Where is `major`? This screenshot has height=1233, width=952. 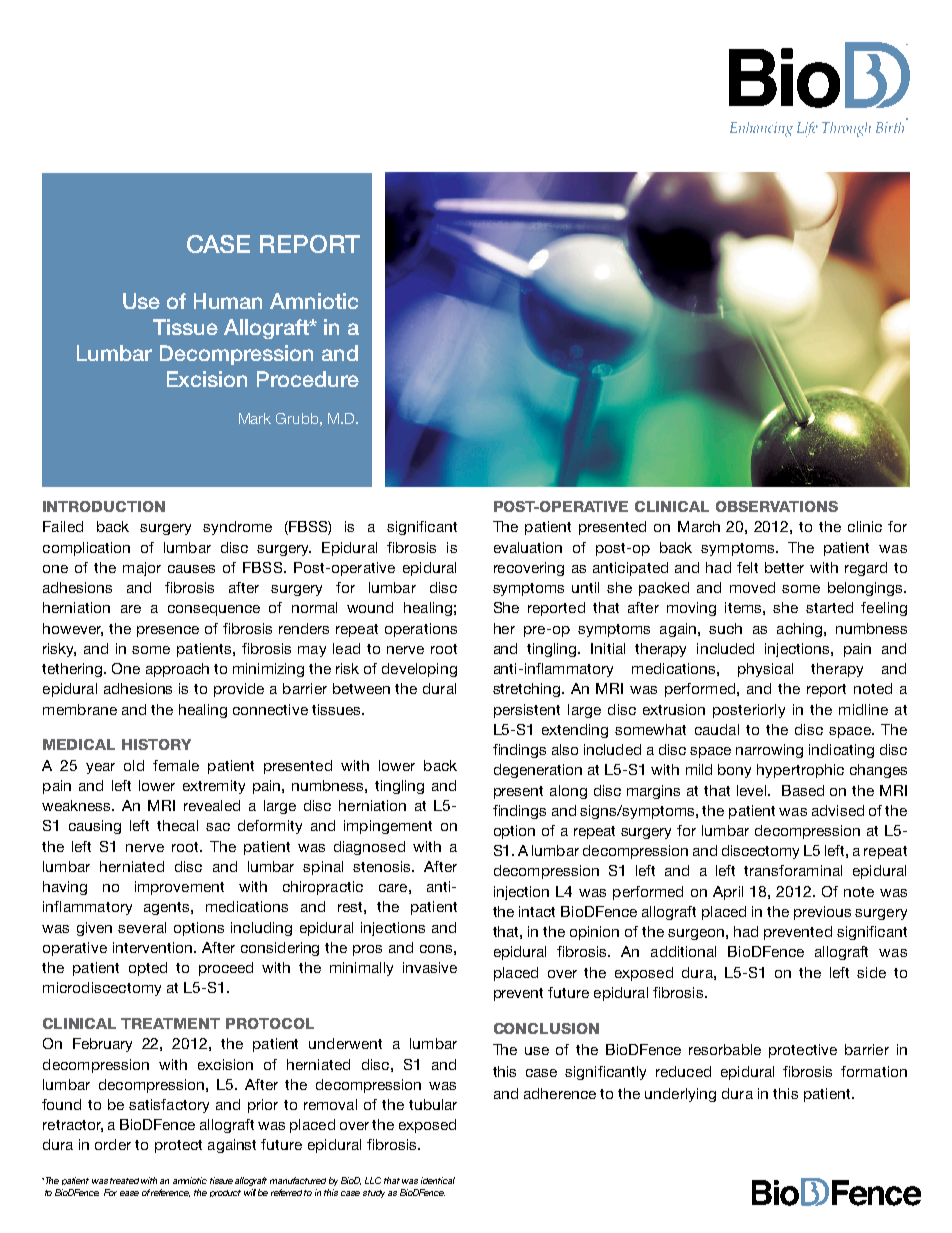 major is located at coordinates (142, 569).
